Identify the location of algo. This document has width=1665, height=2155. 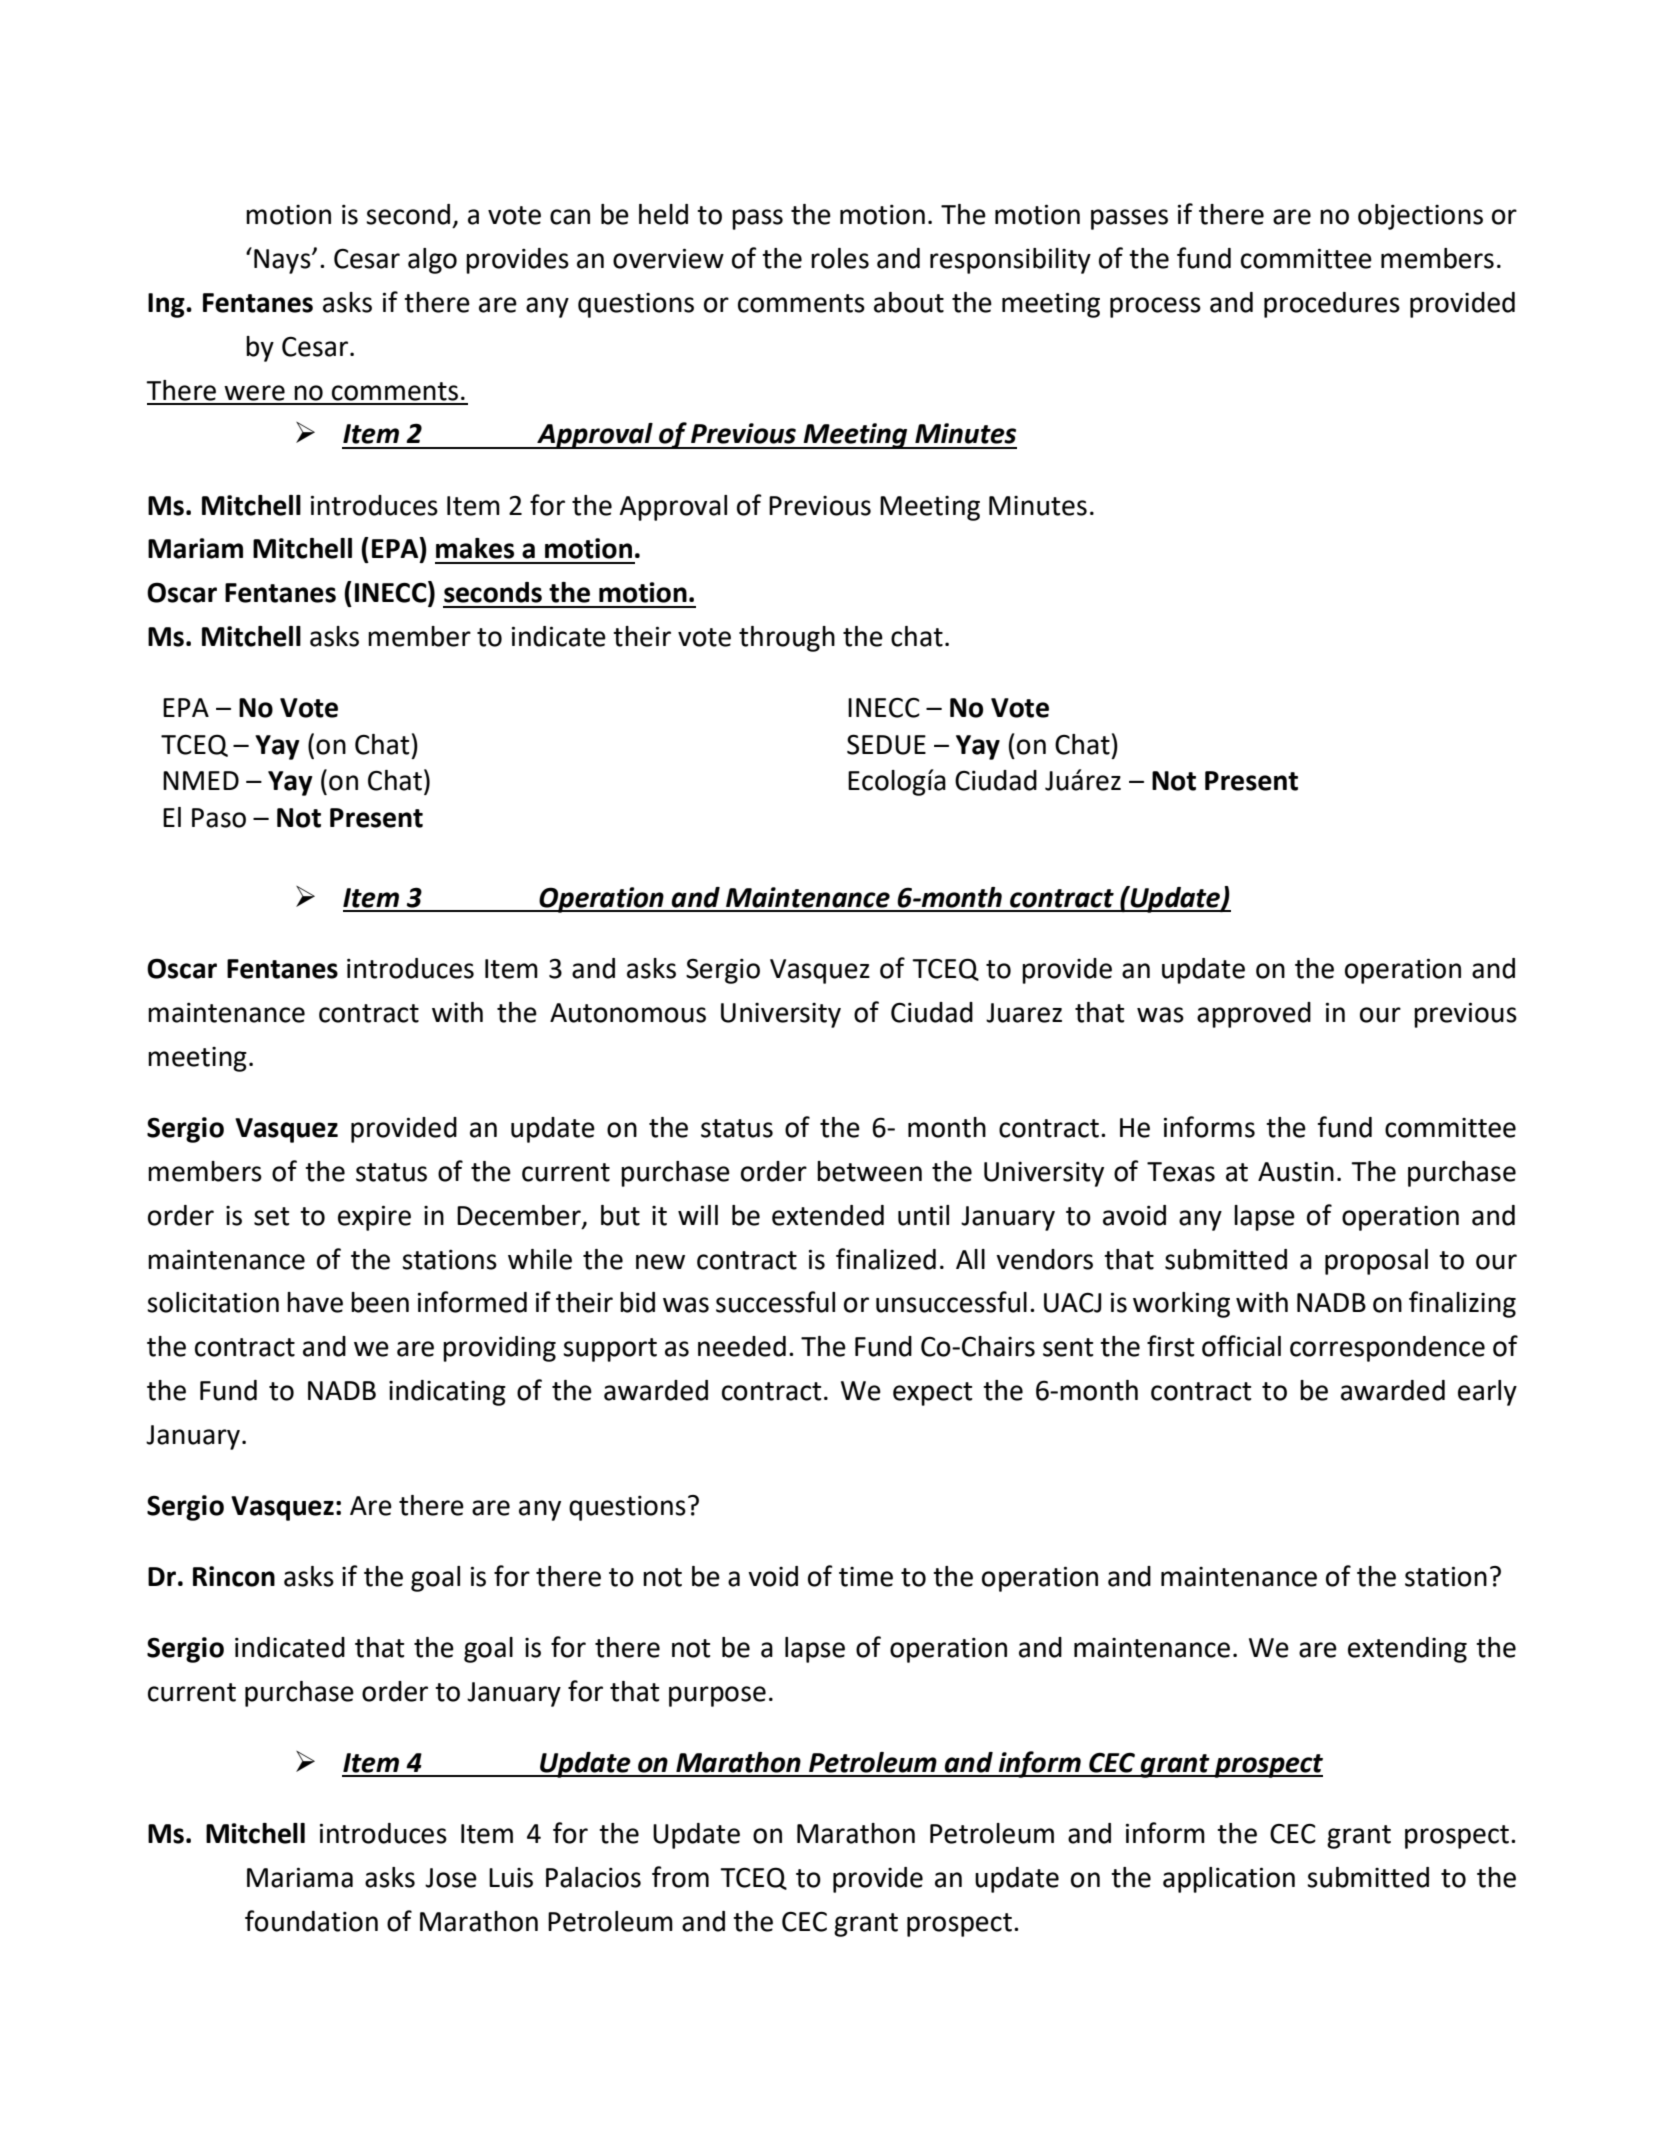
(432, 261).
